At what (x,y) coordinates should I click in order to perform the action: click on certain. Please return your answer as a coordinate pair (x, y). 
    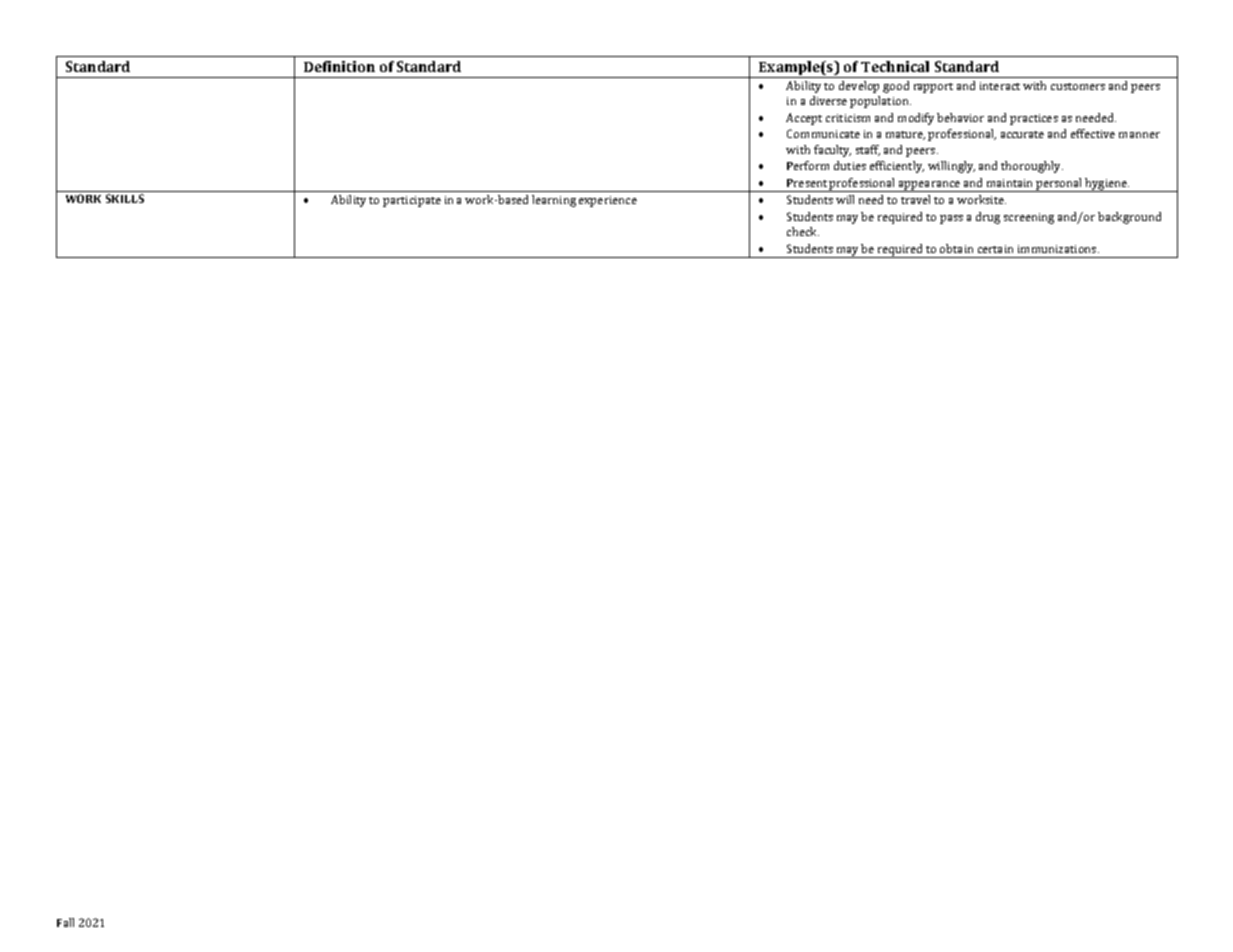
    Looking at the image, I should click on (995, 249).
